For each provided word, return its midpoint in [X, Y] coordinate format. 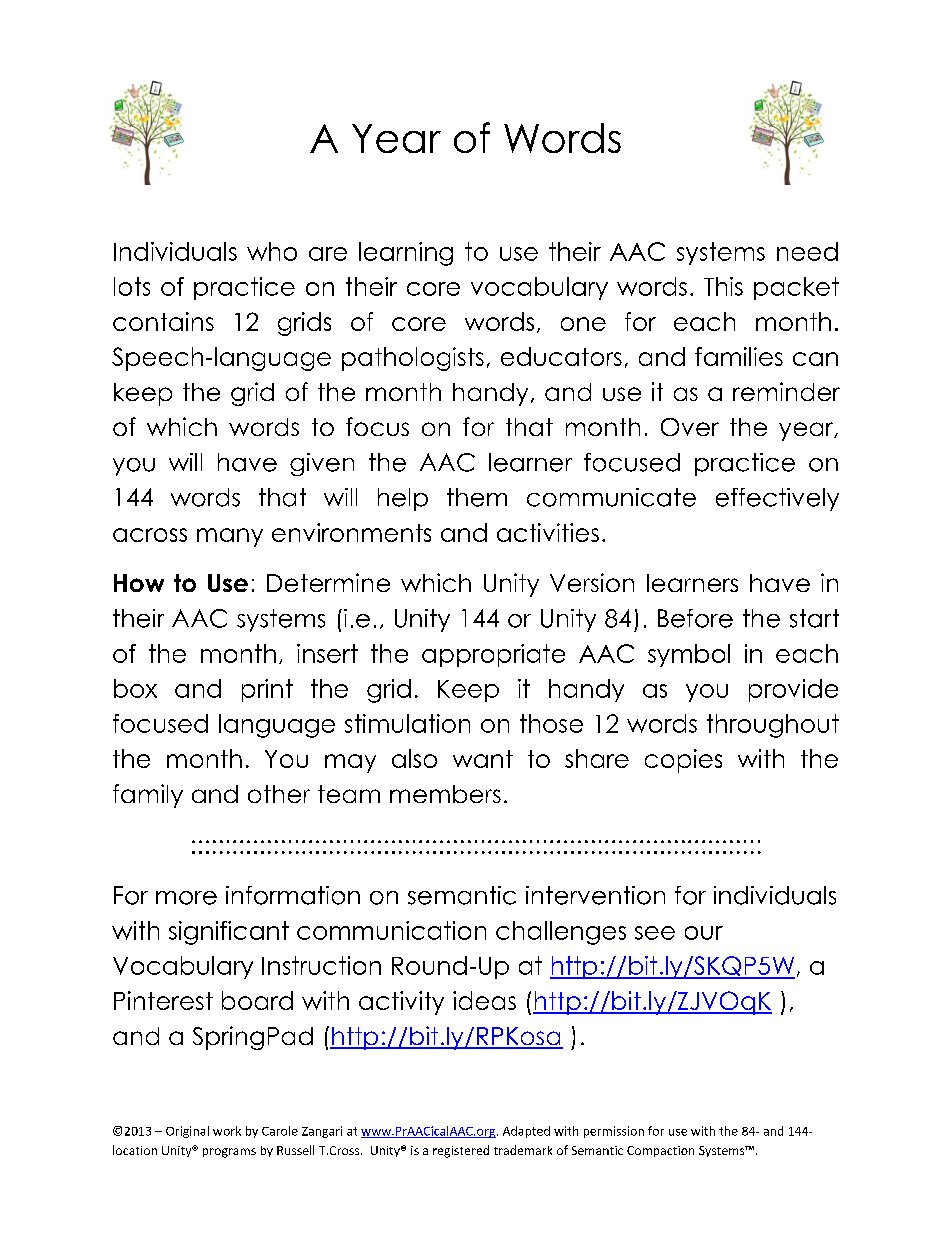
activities [548, 532]
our [704, 933]
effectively [777, 499]
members [445, 794]
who [272, 251]
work [227, 1131]
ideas [484, 1000]
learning [406, 254]
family [148, 796]
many [230, 537]
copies [683, 761]
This [723, 286]
